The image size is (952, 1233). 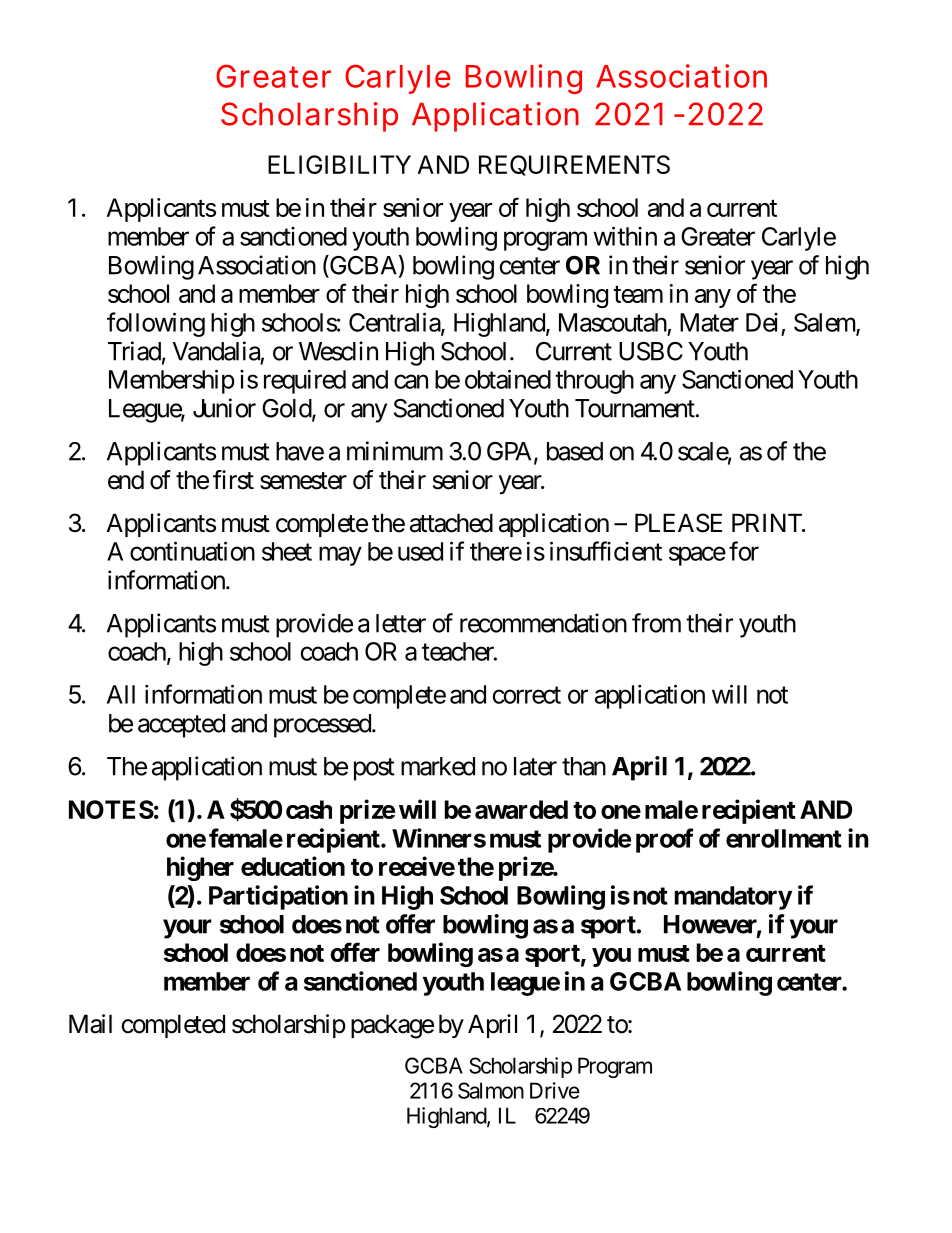 I want to click on marked, so click(x=438, y=766).
